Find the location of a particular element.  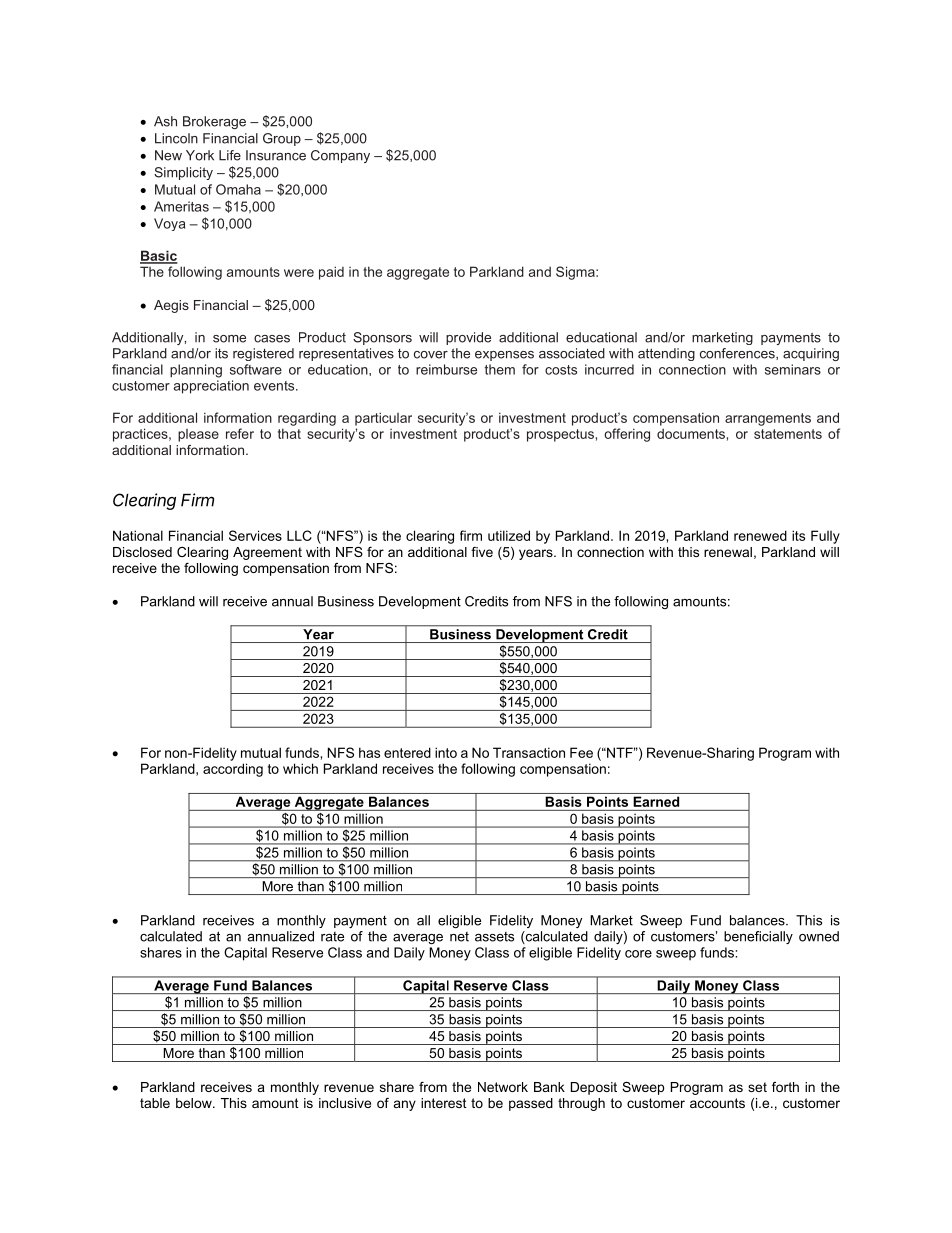

five is located at coordinates (482, 552).
